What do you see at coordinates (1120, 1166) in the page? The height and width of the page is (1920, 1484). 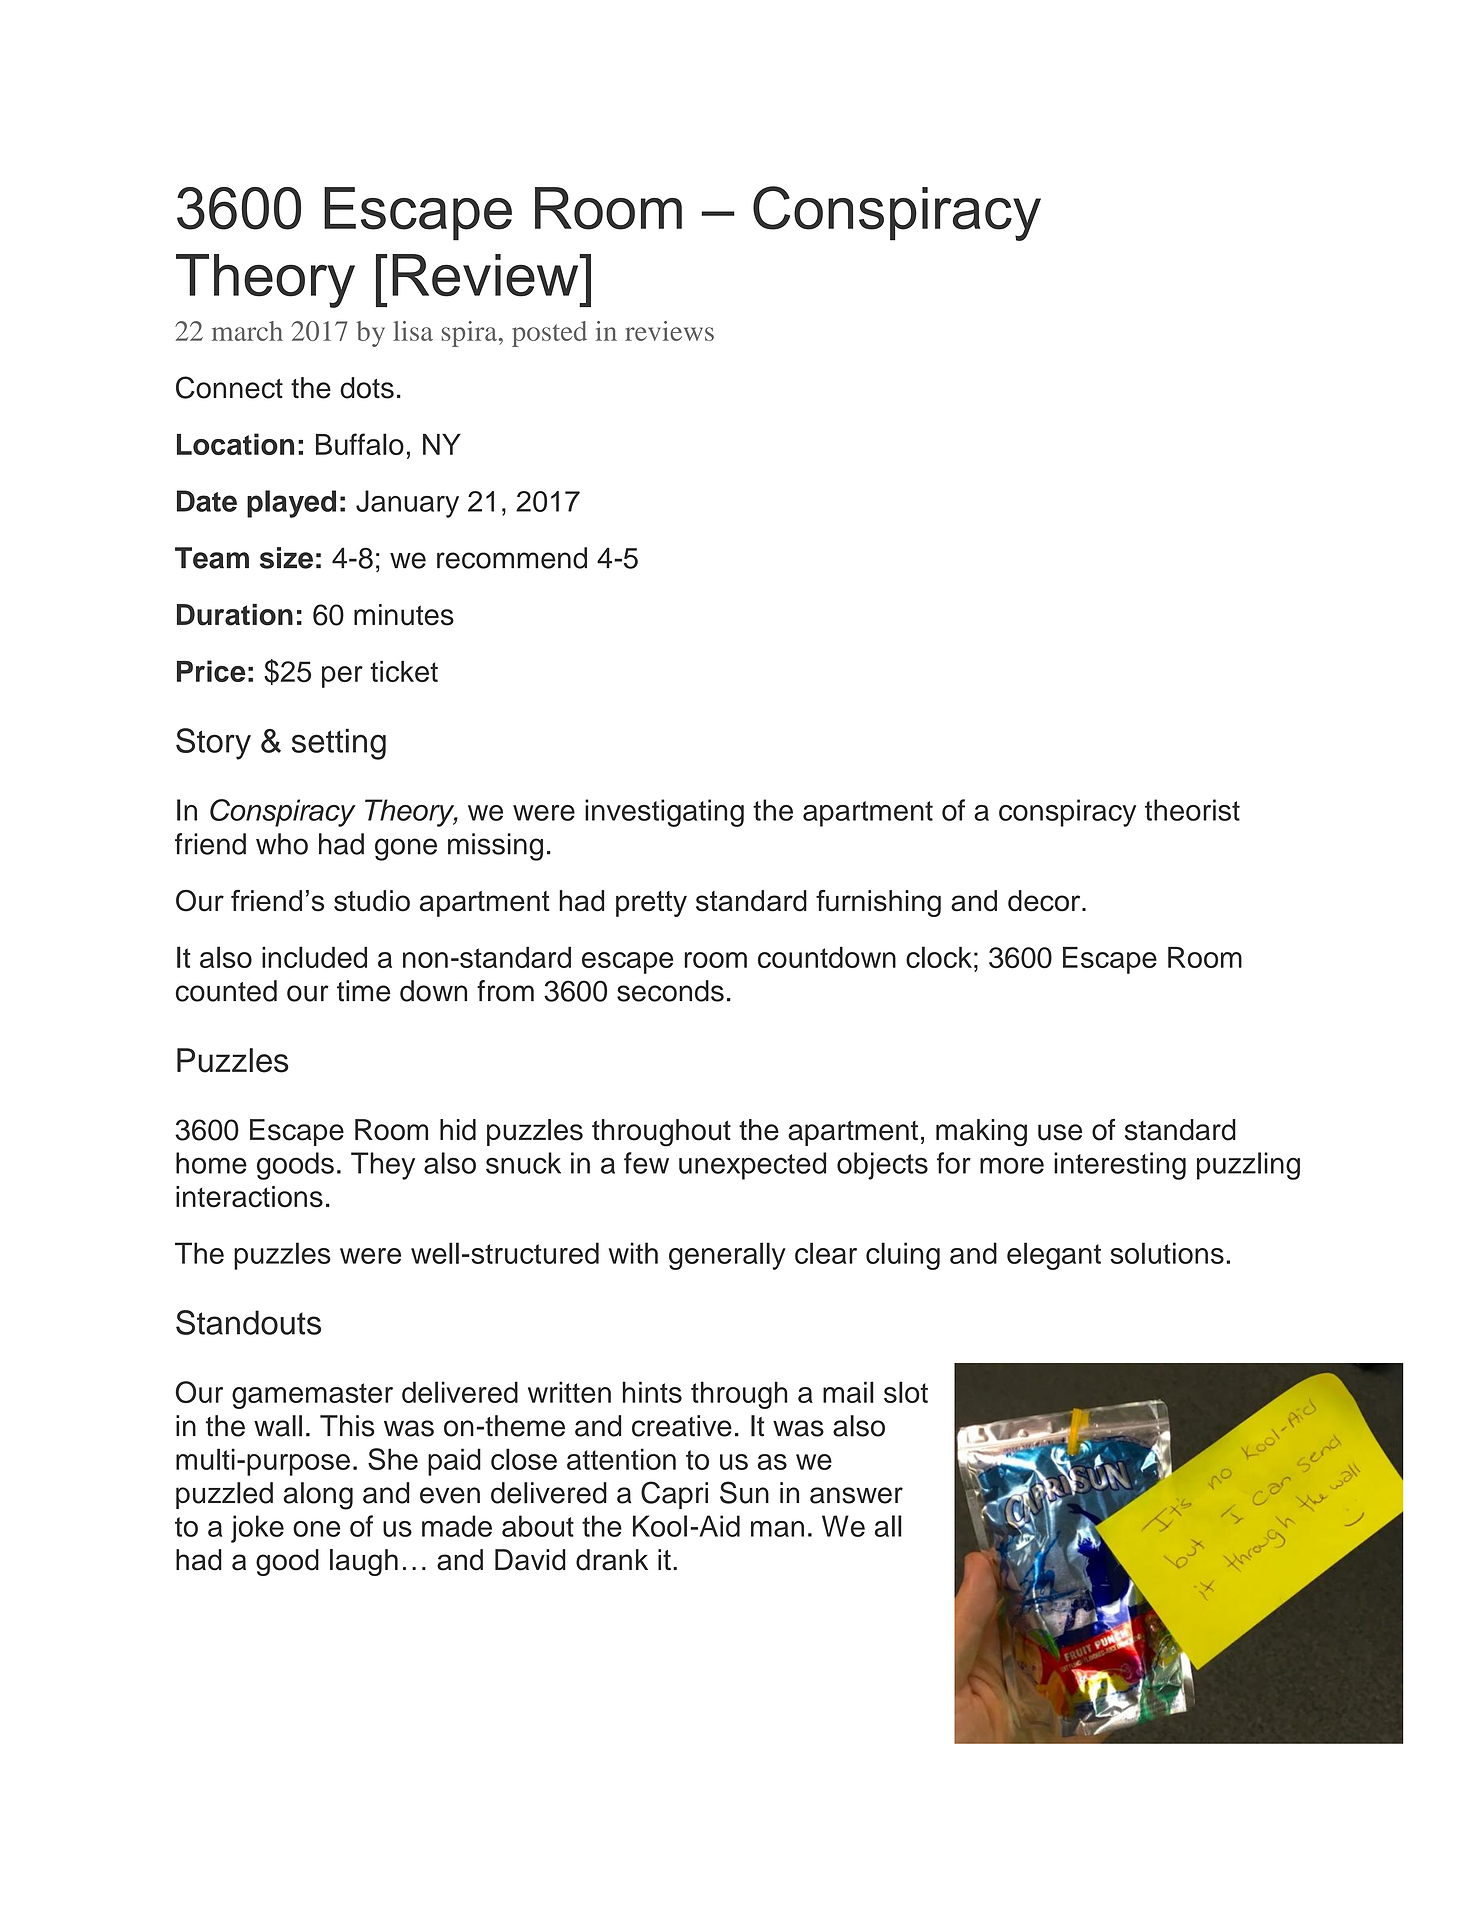 I see `interesting` at bounding box center [1120, 1166].
